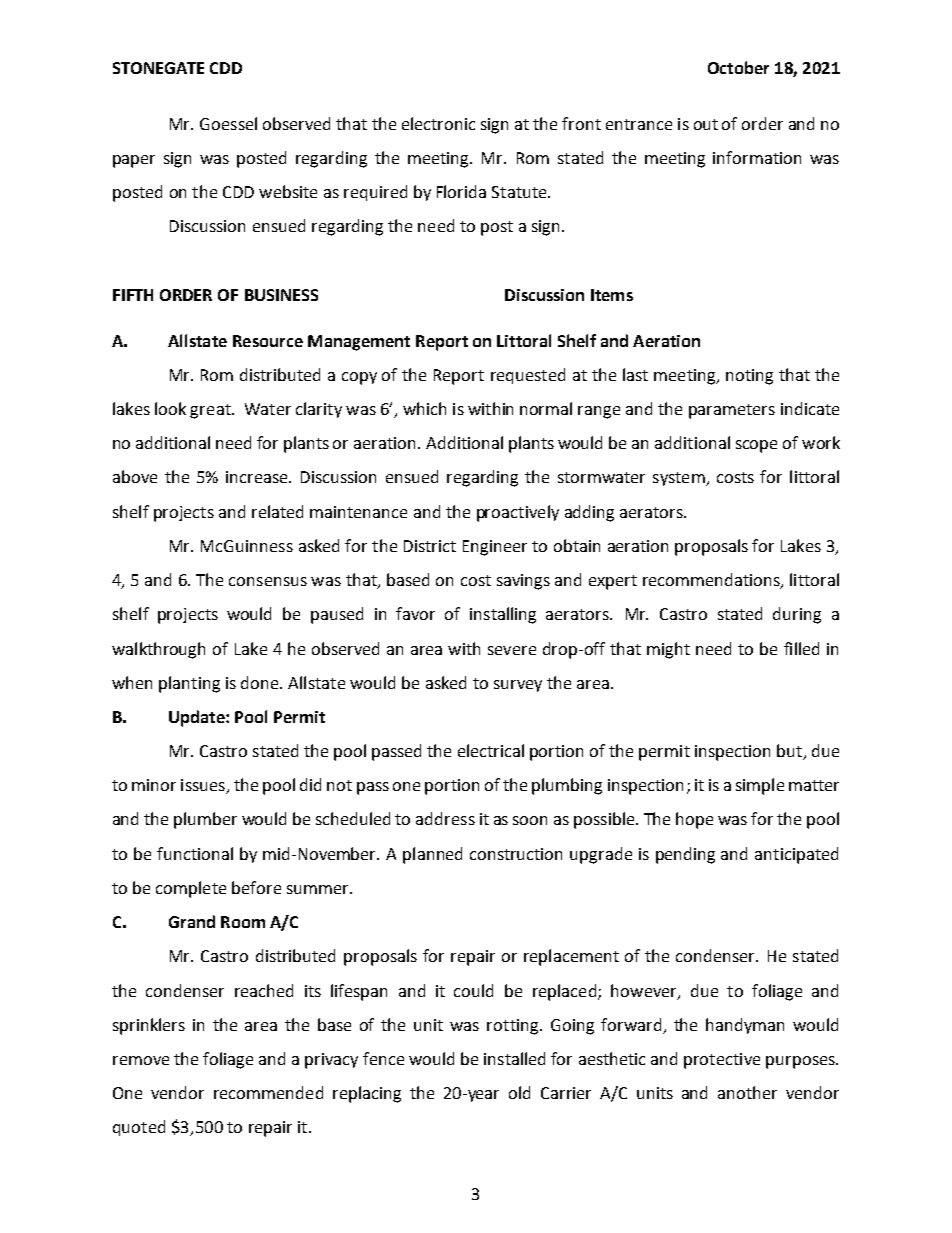 The image size is (952, 1233). Describe the element at coordinates (747, 1092) in the screenshot. I see `another` at that location.
